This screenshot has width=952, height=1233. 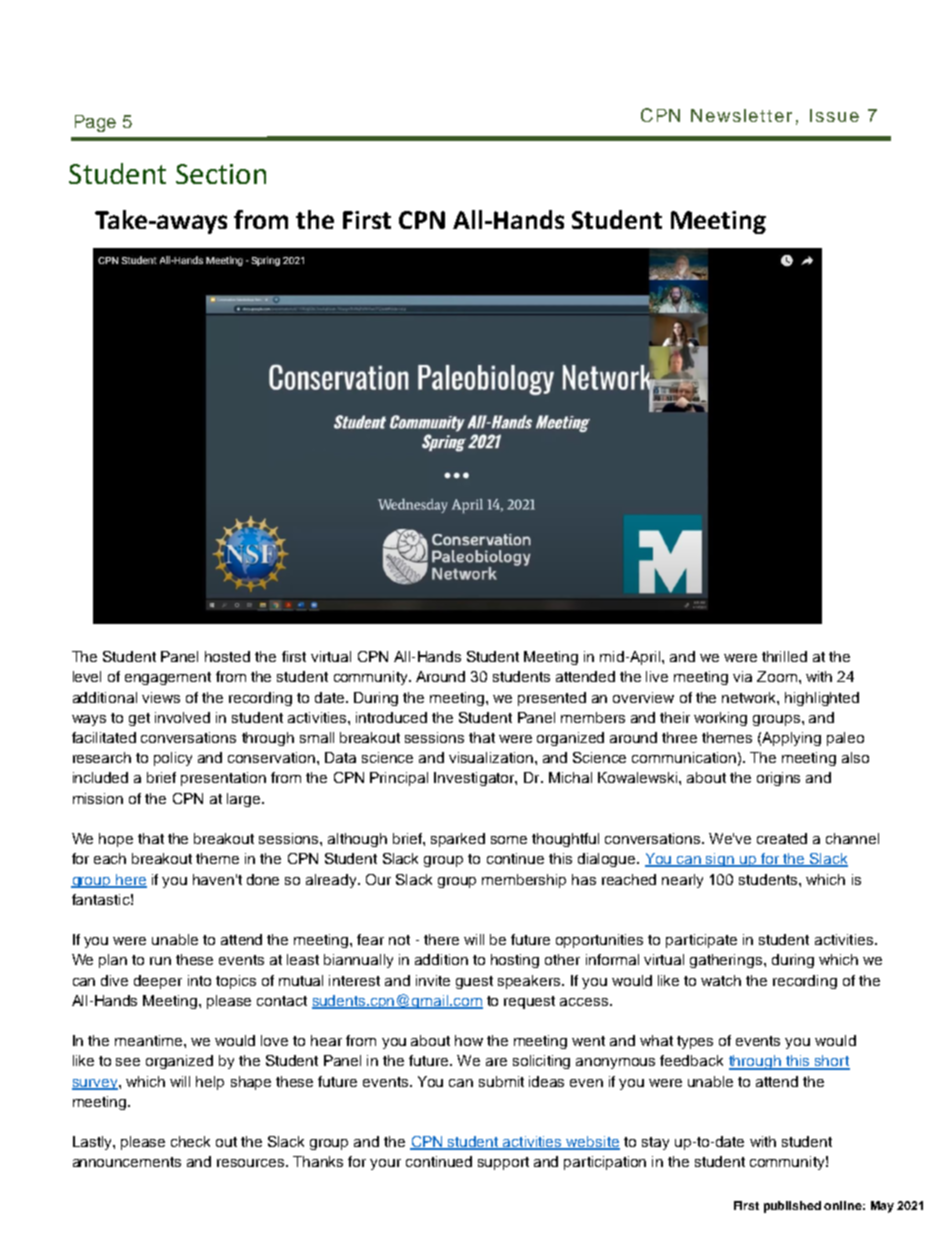 I want to click on Newsletter, so click(x=741, y=115).
